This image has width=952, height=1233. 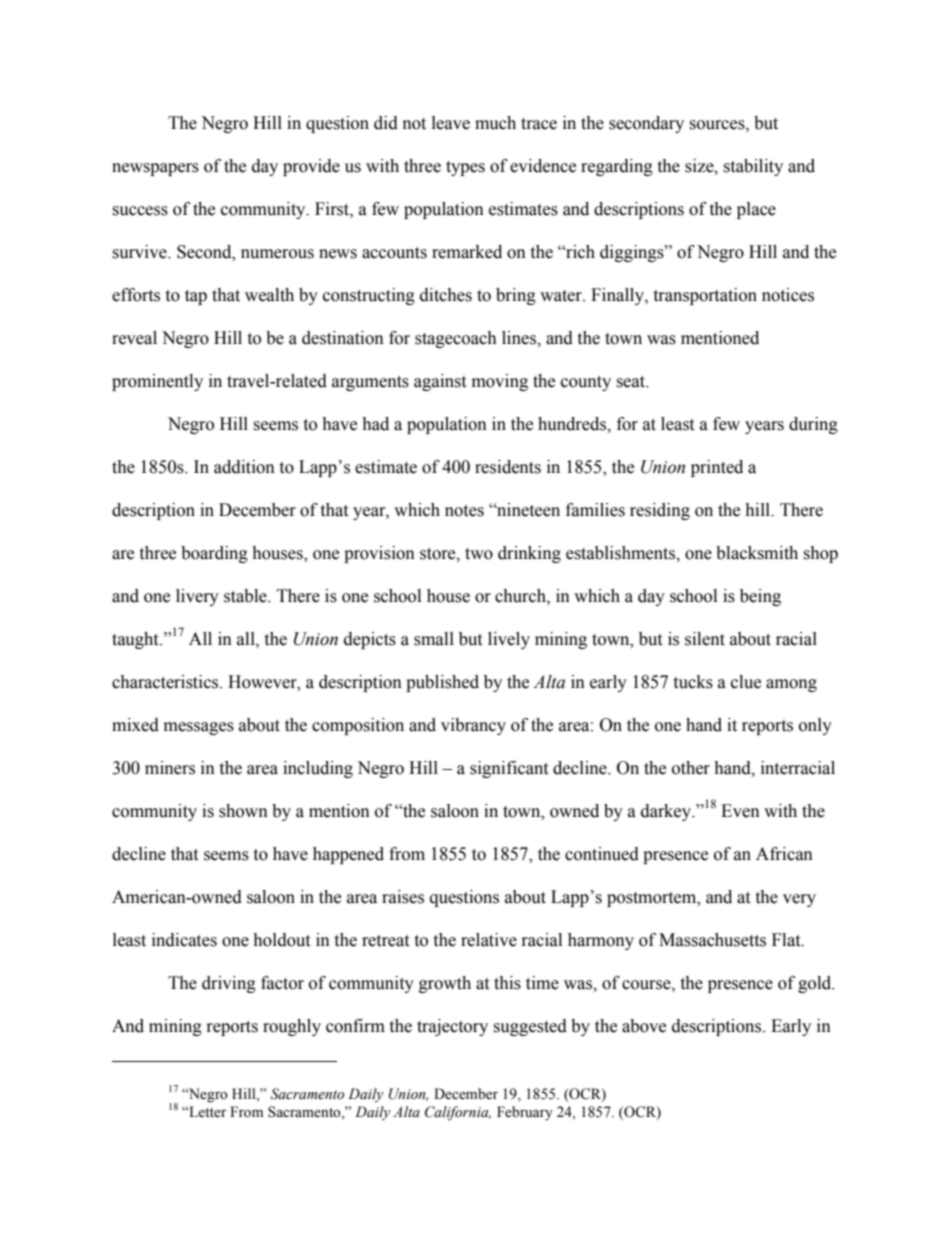 What do you see at coordinates (760, 597) in the image?
I see `being` at bounding box center [760, 597].
